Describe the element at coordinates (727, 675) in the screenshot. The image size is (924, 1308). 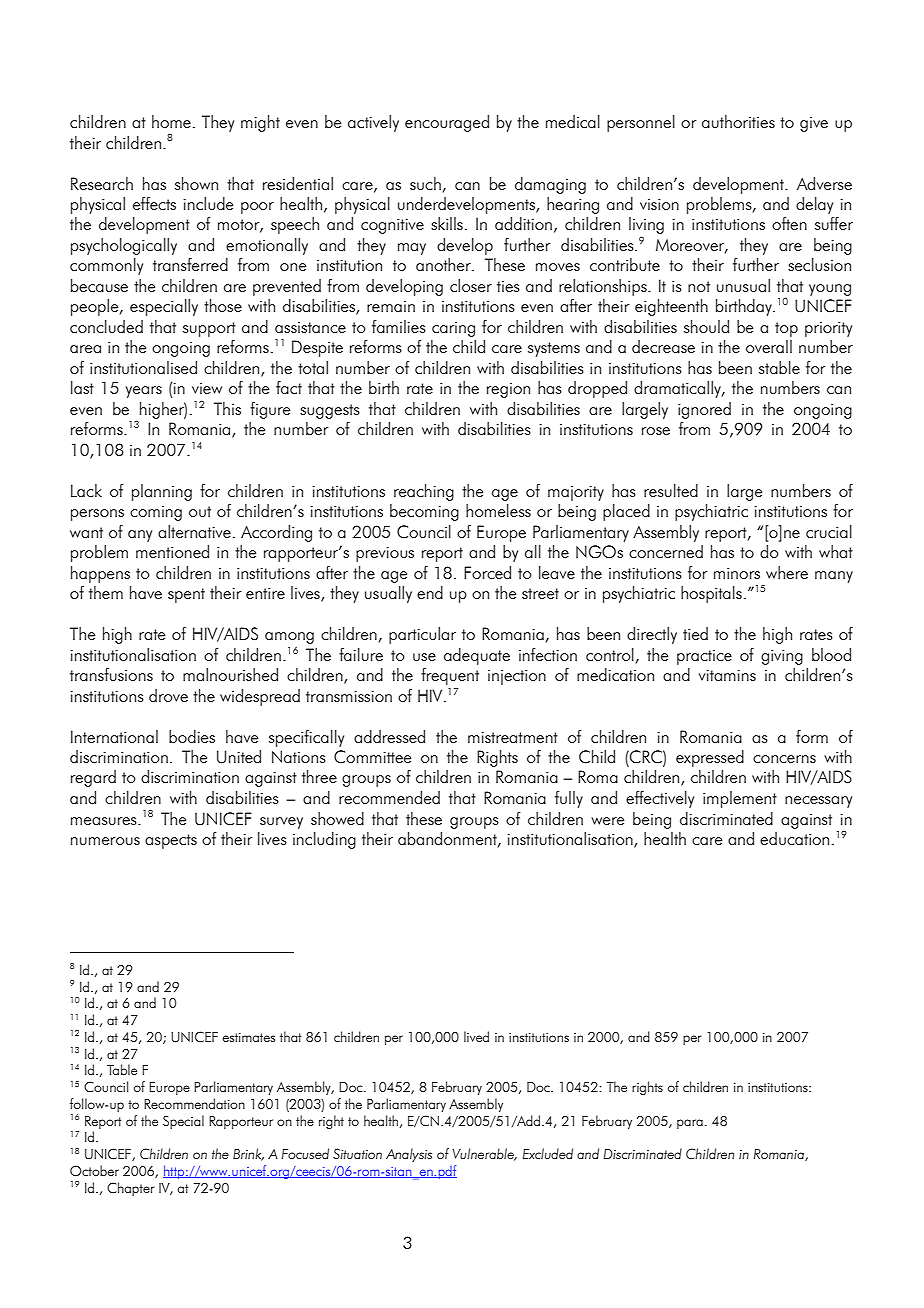
I see `vitamins` at that location.
